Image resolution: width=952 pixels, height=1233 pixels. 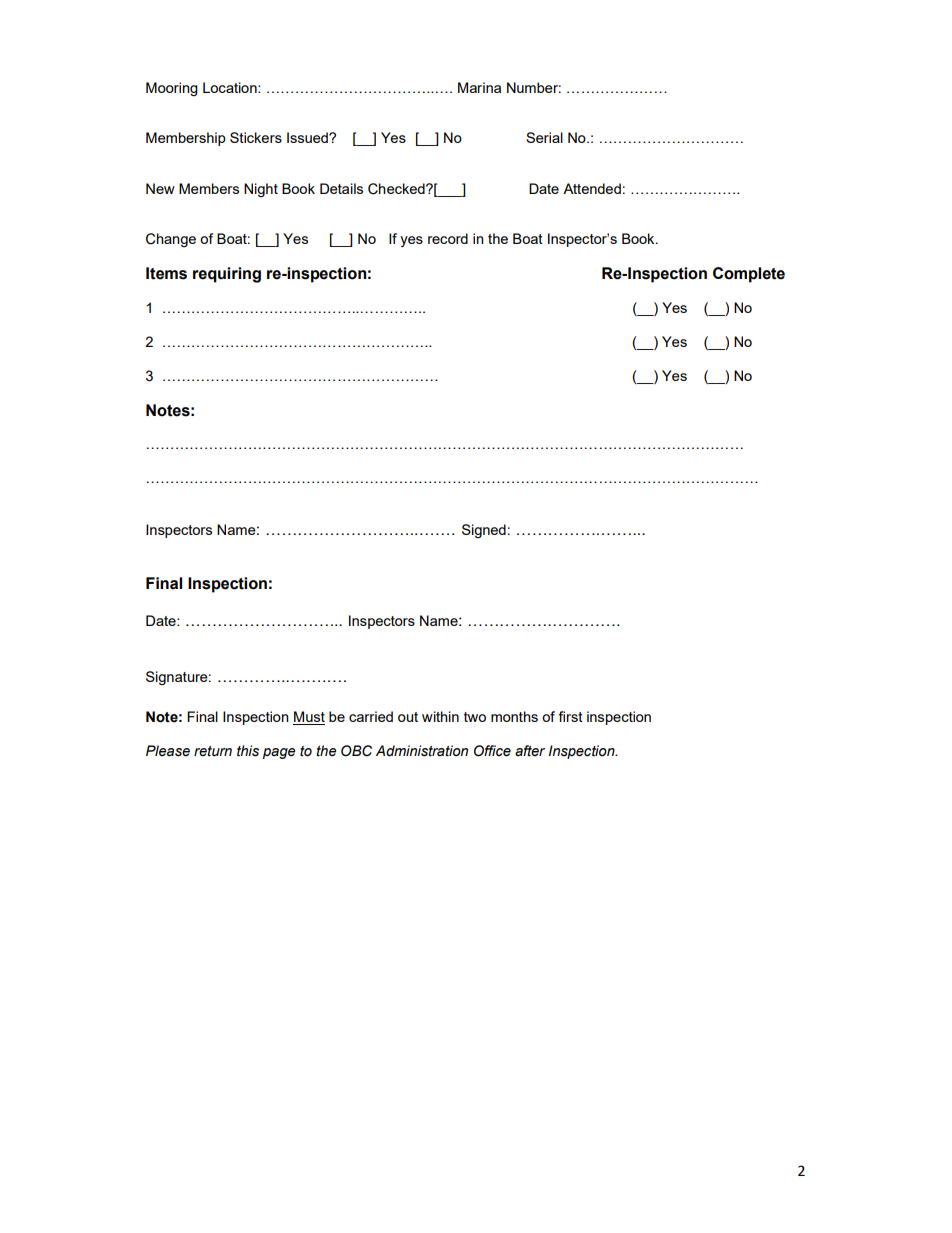 I want to click on Marina, so click(x=479, y=87).
